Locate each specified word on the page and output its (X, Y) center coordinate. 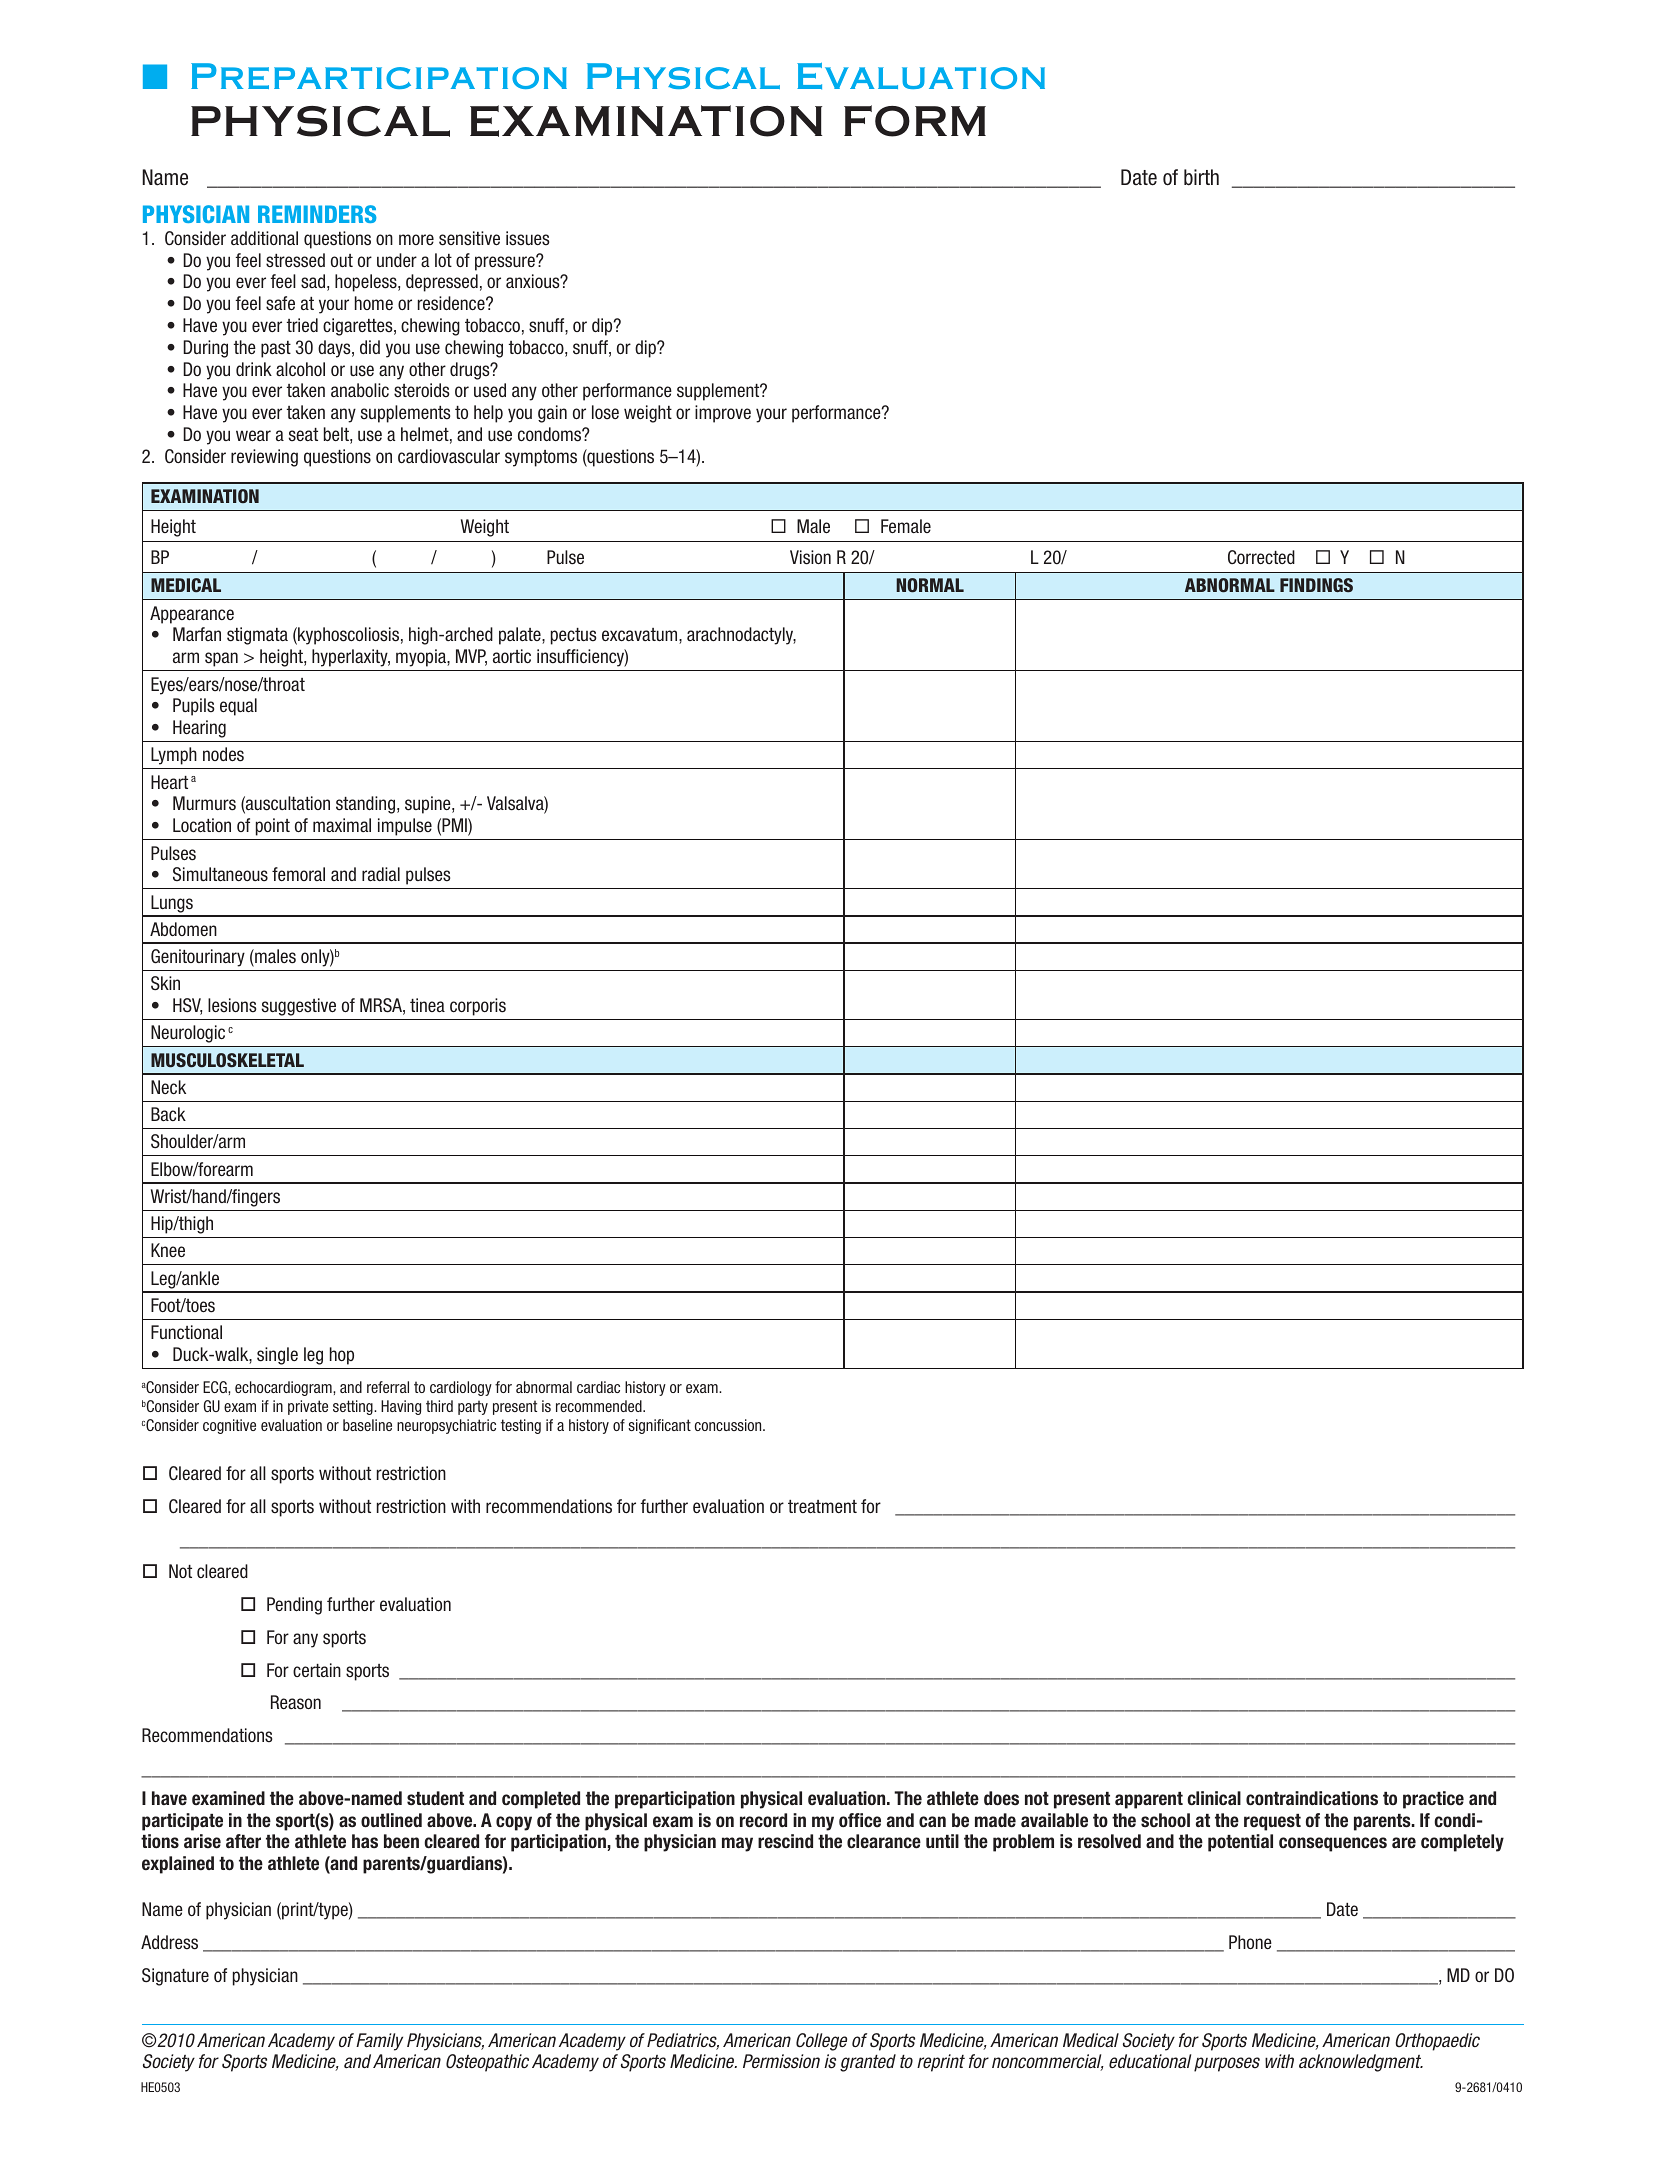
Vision (810, 557)
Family (379, 2042)
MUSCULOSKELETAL (227, 1060)
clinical (1214, 1798)
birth (1201, 177)
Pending (294, 1606)
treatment (822, 1506)
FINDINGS (1316, 585)
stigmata (257, 636)
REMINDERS (317, 214)
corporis (478, 1007)
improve (723, 414)
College (821, 2042)
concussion (729, 1425)
